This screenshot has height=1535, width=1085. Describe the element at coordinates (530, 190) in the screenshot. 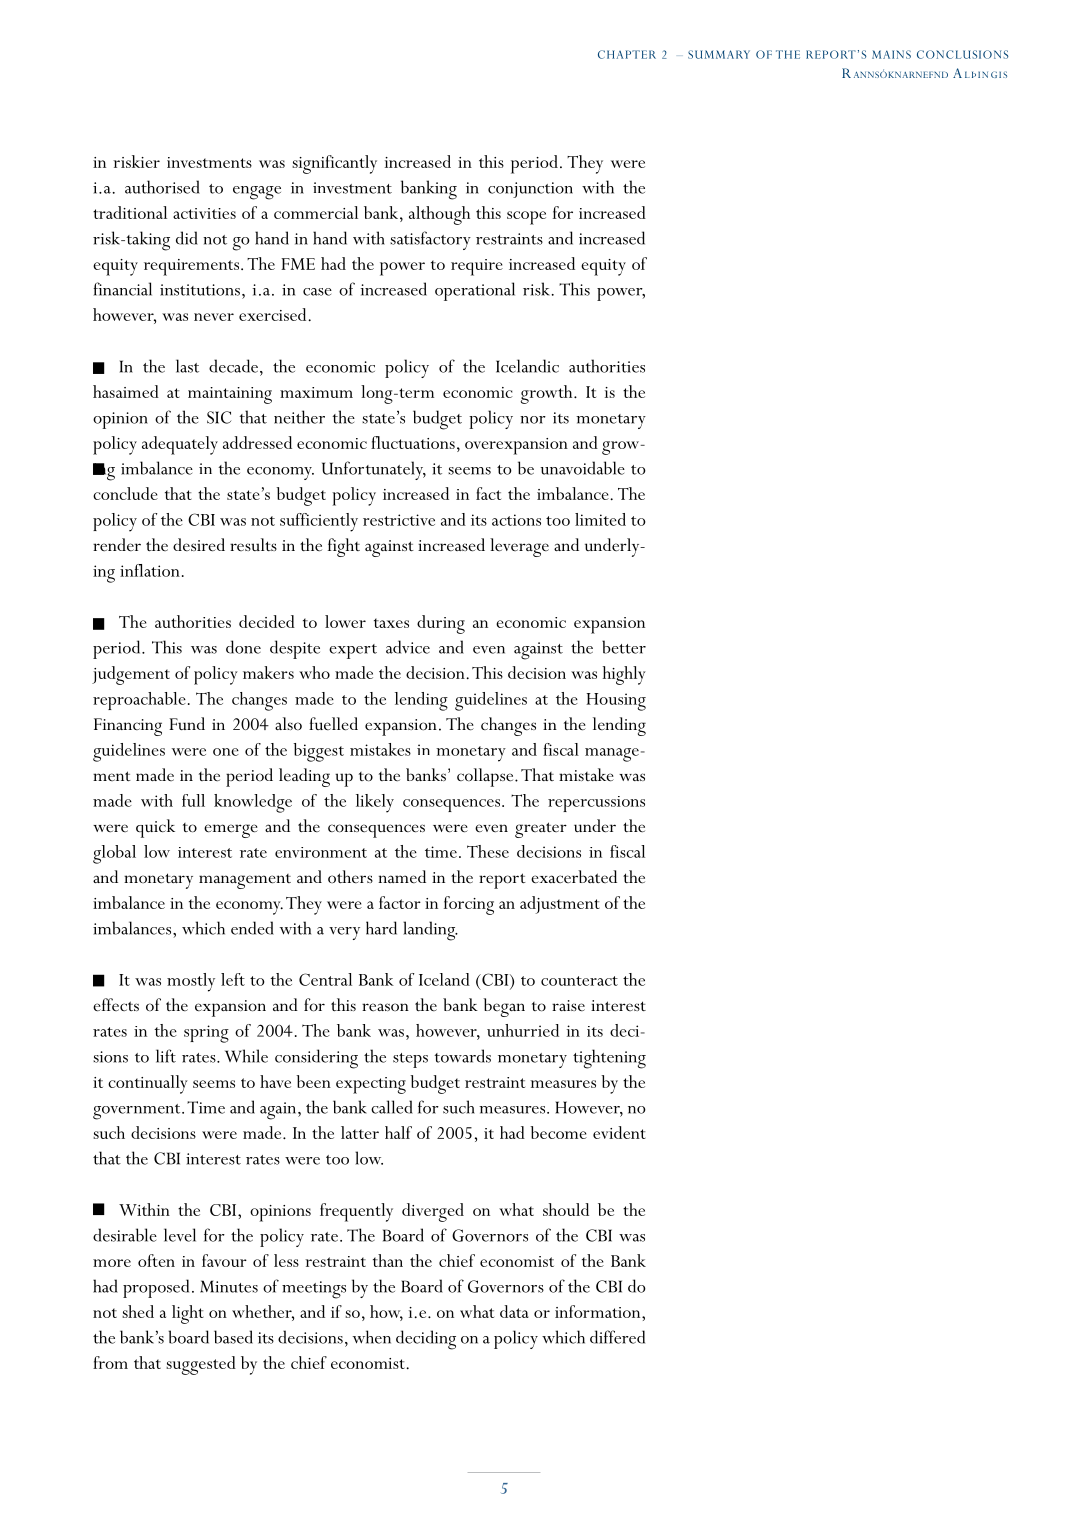

I see `conjunction` at that location.
